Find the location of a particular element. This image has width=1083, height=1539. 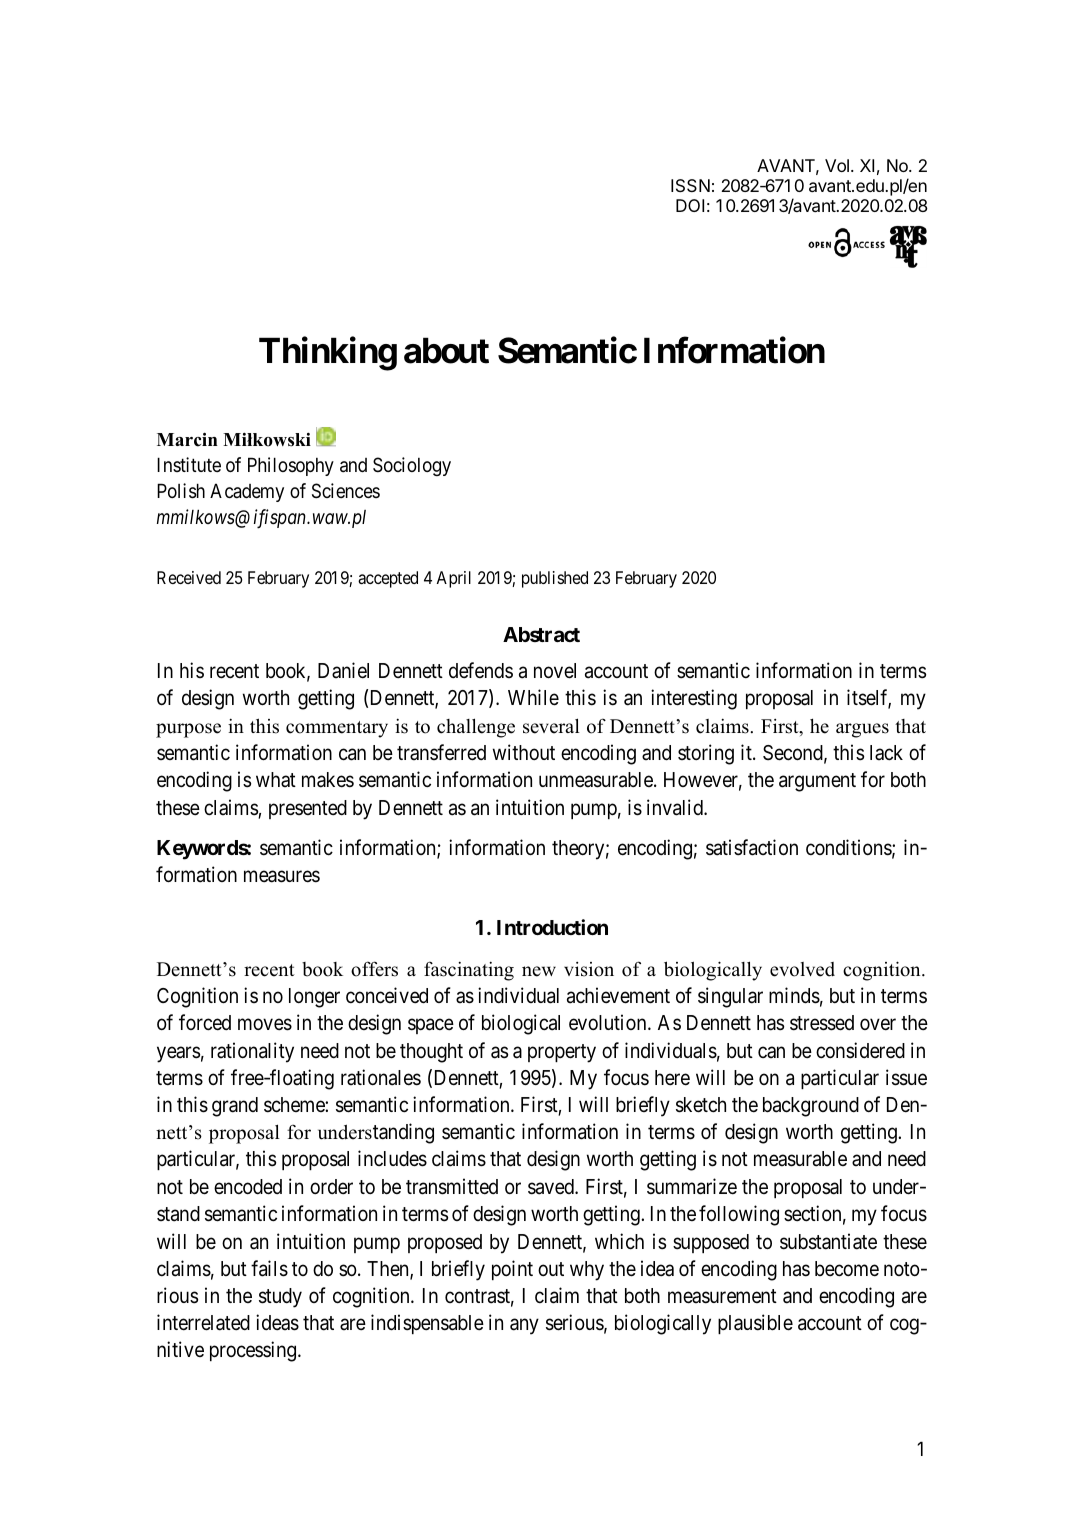

Introduction is located at coordinates (552, 927).
